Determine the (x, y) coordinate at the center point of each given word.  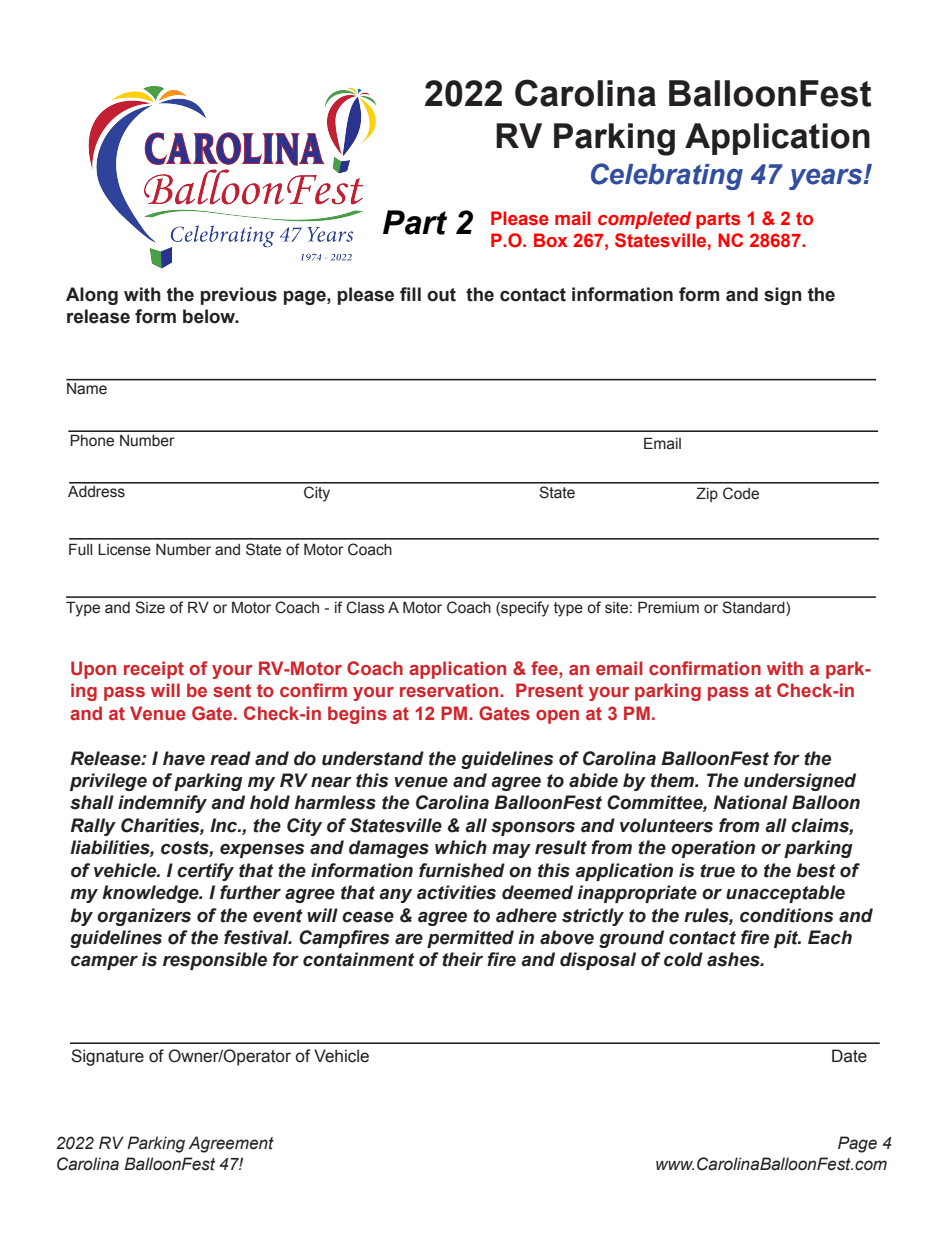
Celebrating (667, 176)
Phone (92, 440)
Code (741, 493)
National (751, 802)
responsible (215, 961)
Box (551, 240)
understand (373, 758)
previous (239, 296)
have (184, 758)
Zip (707, 494)
